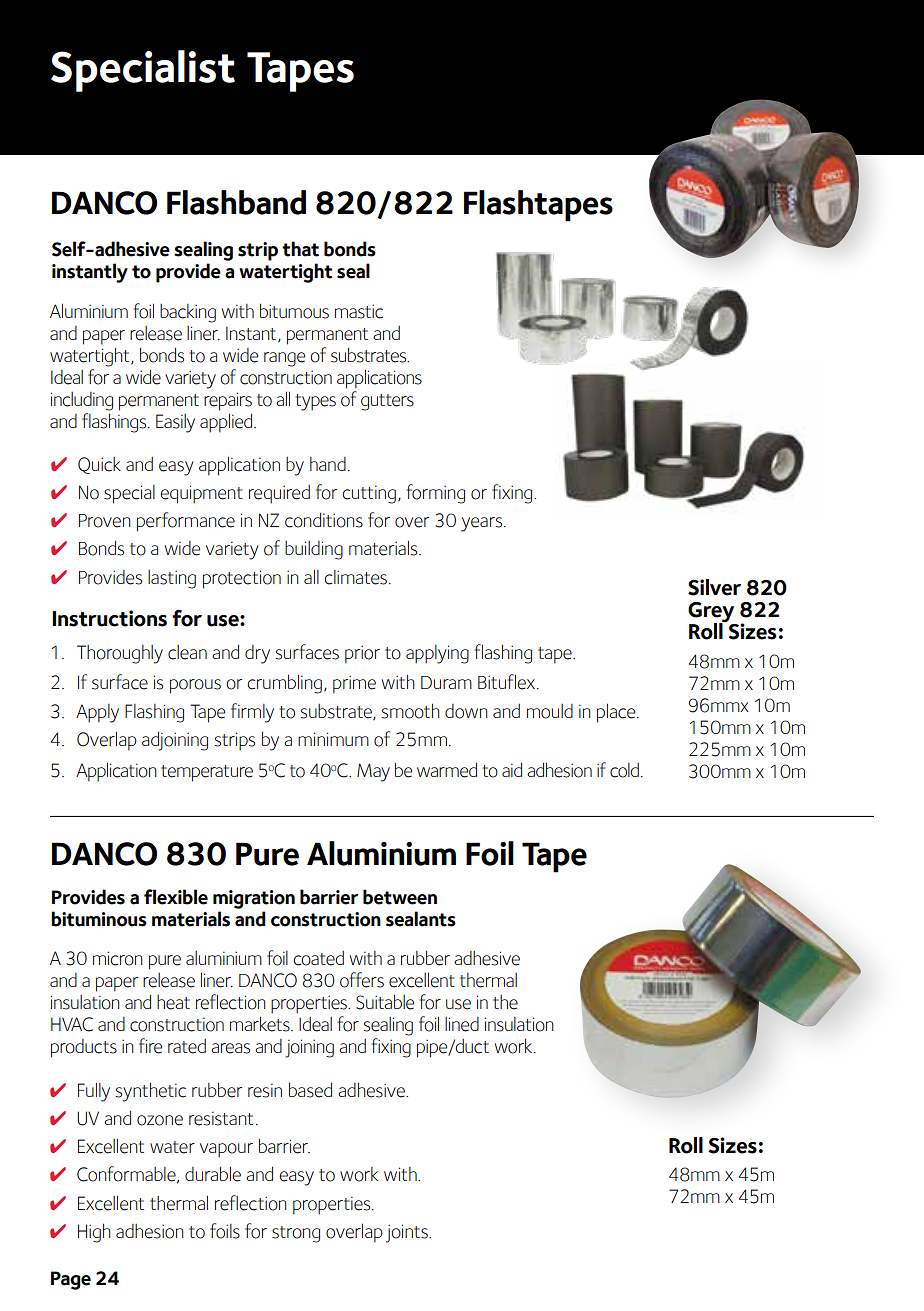  Describe the element at coordinates (188, 313) in the image. I see `backing` at that location.
